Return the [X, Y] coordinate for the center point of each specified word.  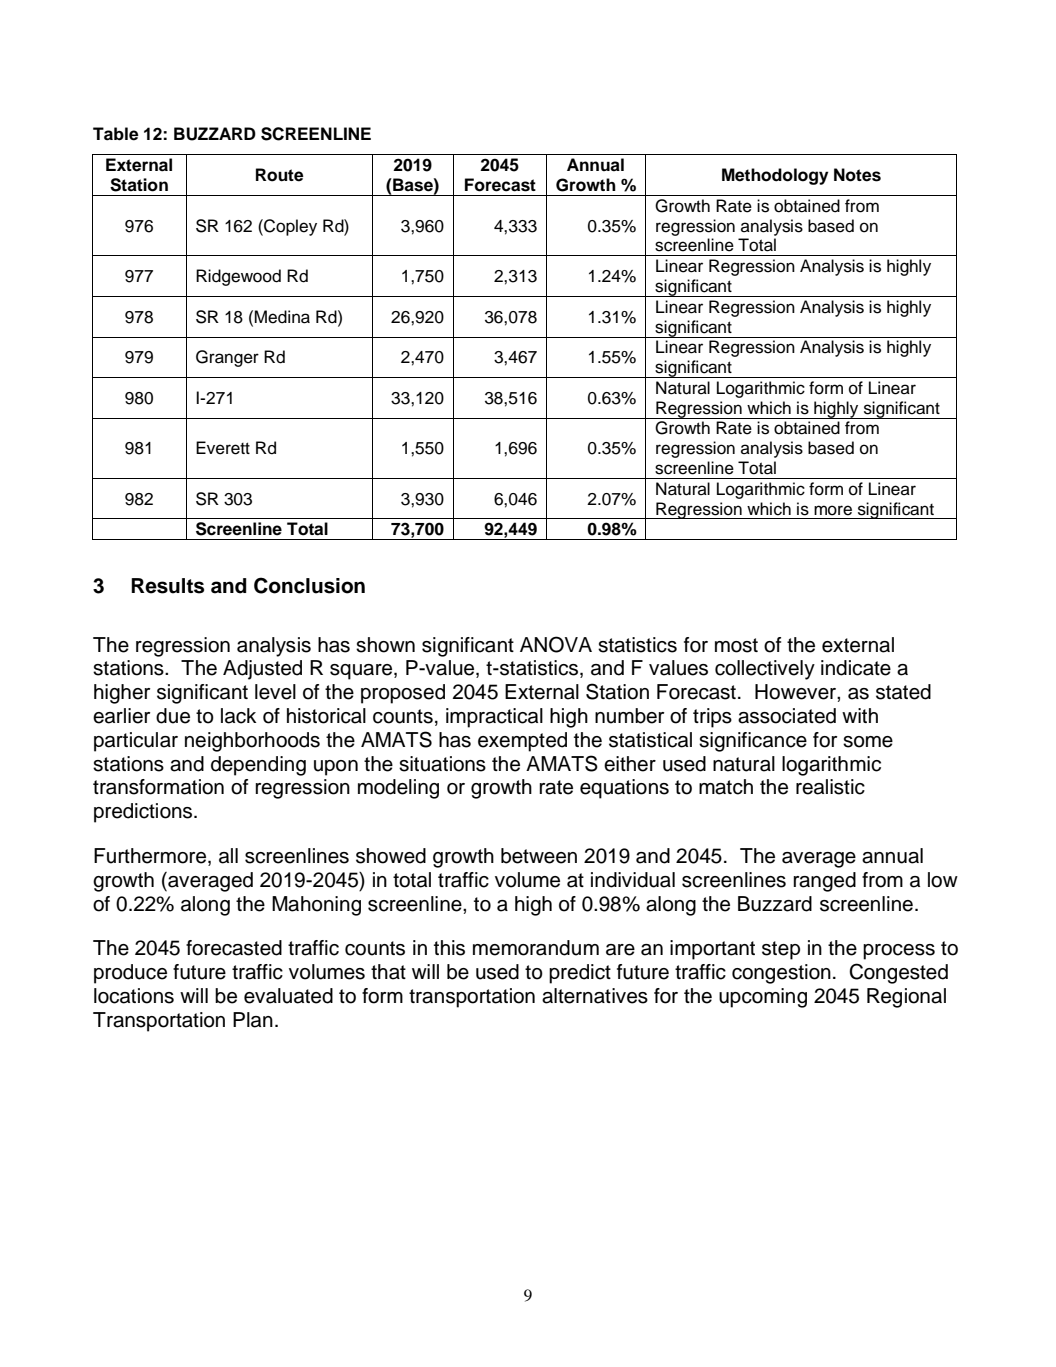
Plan [253, 1020]
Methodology [775, 176]
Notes [857, 175]
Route [280, 175]
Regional [906, 998]
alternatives [595, 996]
